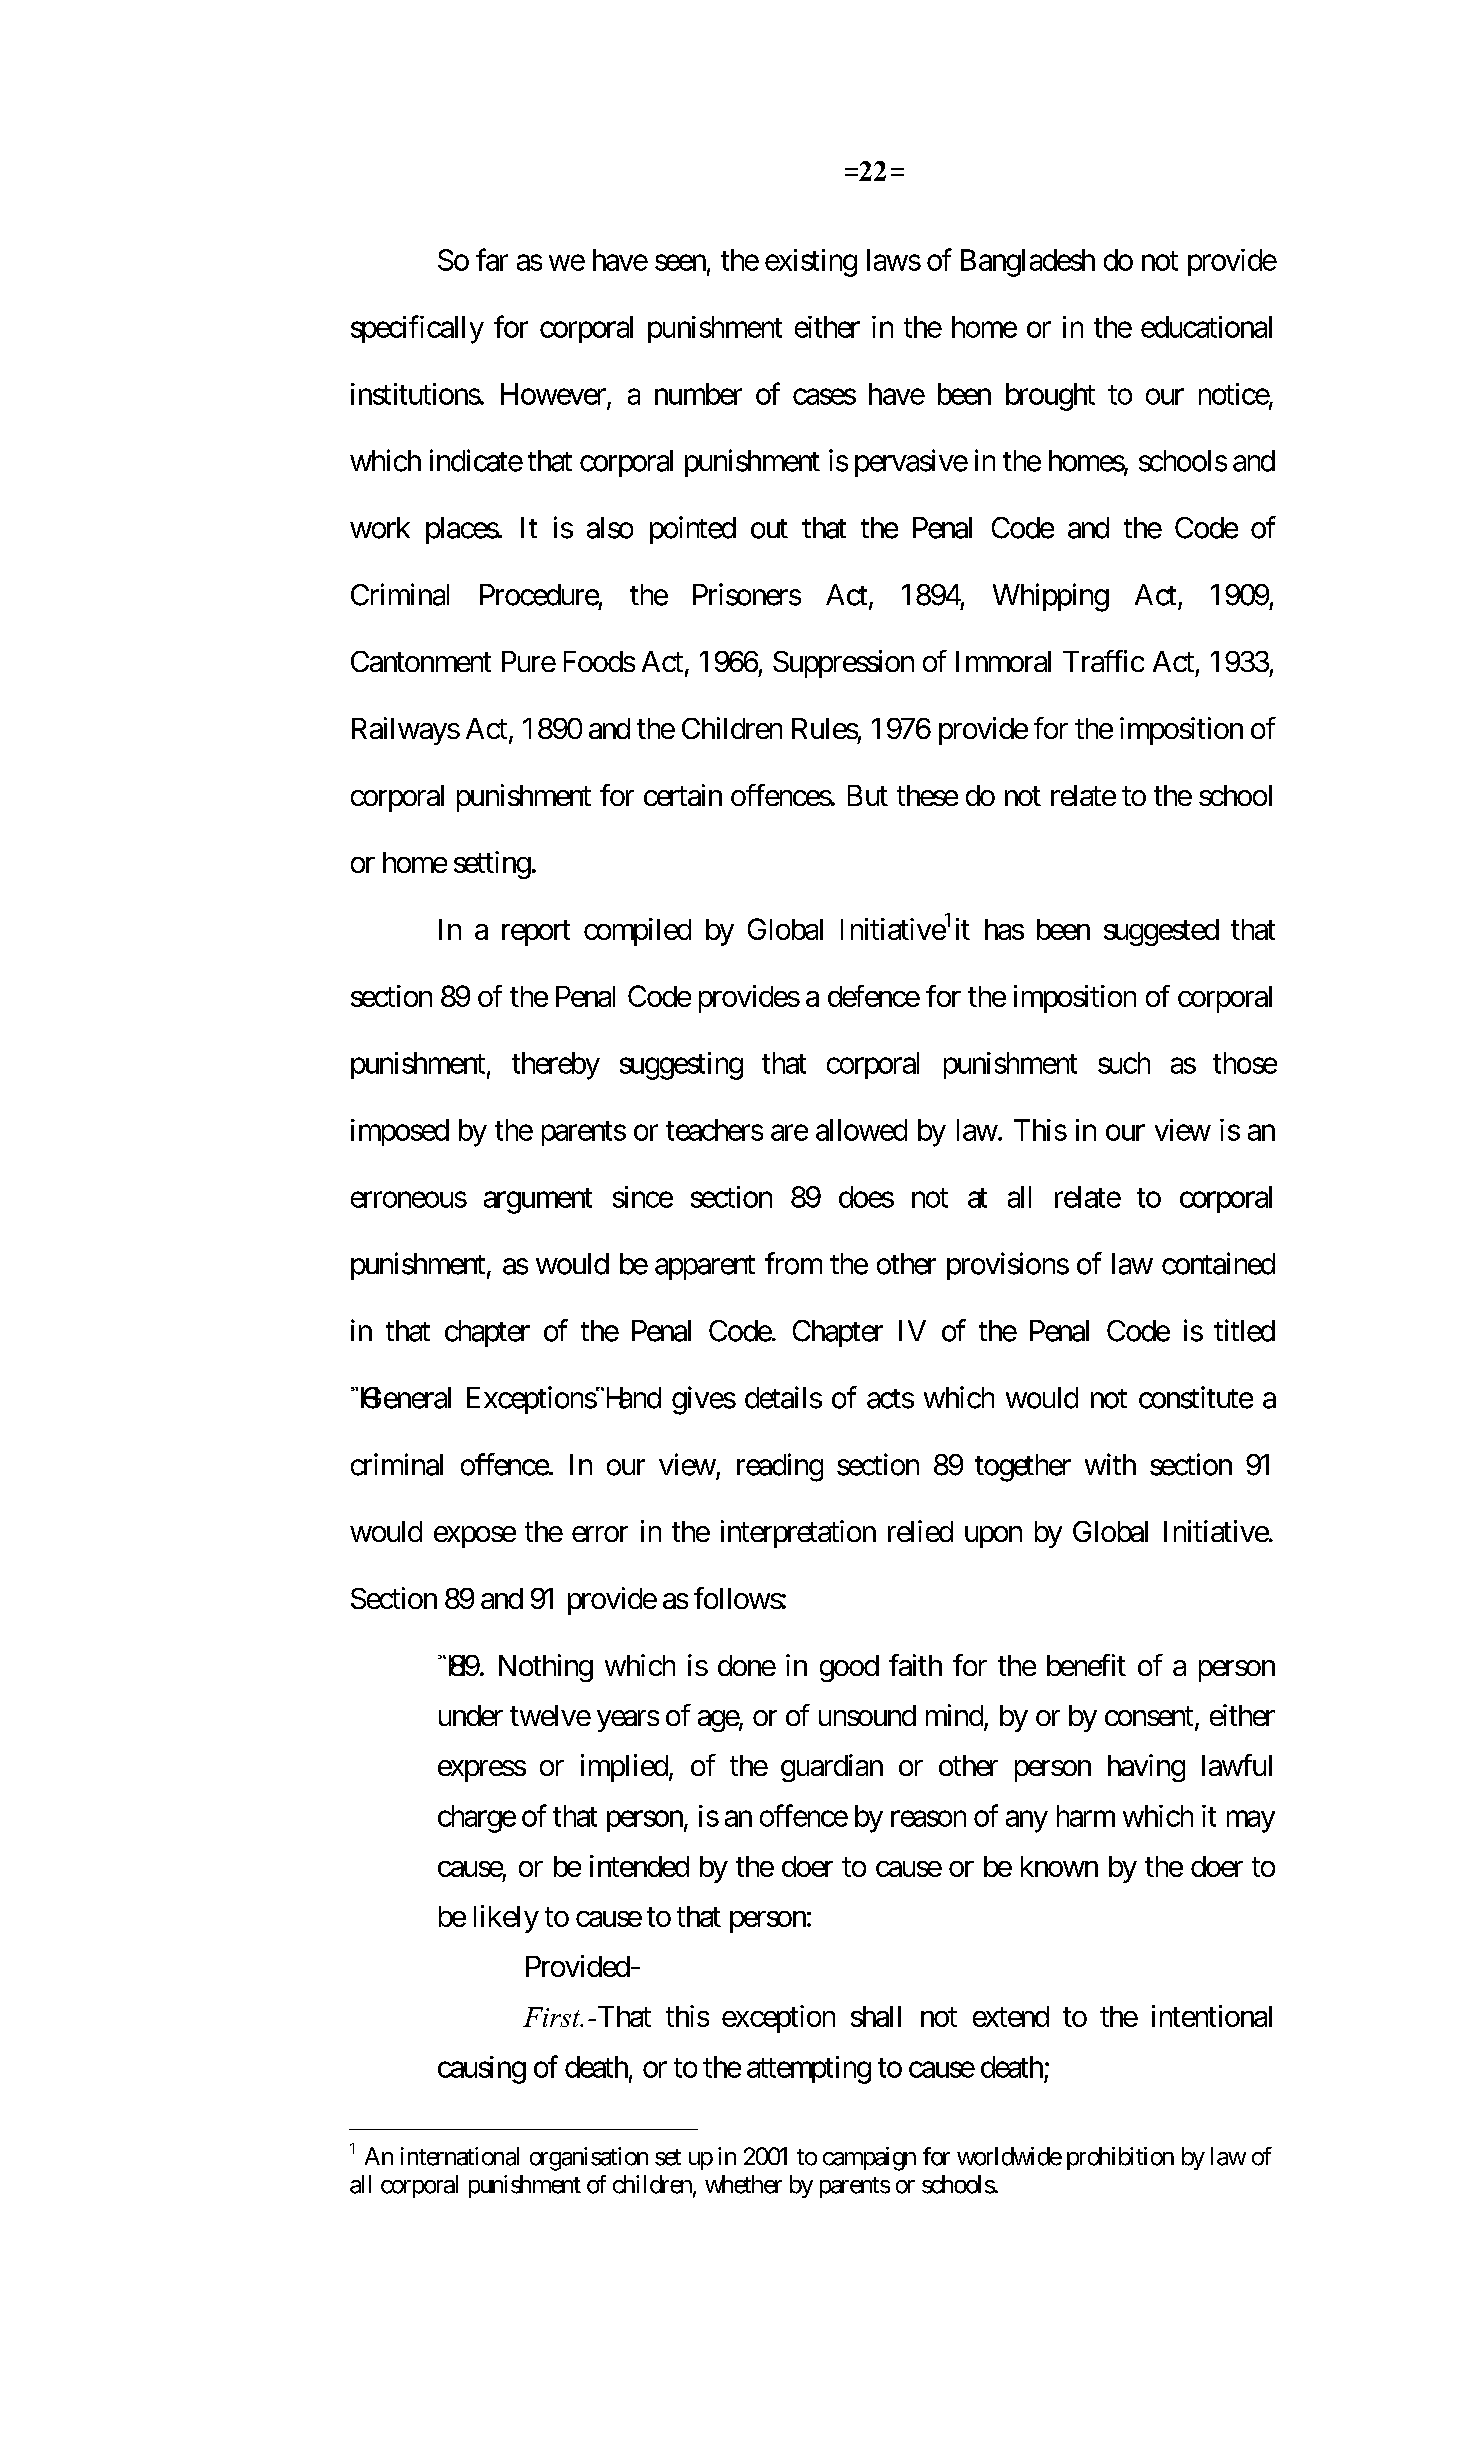 This image has width=1484, height=2444. I want to click on far, so click(492, 259).
